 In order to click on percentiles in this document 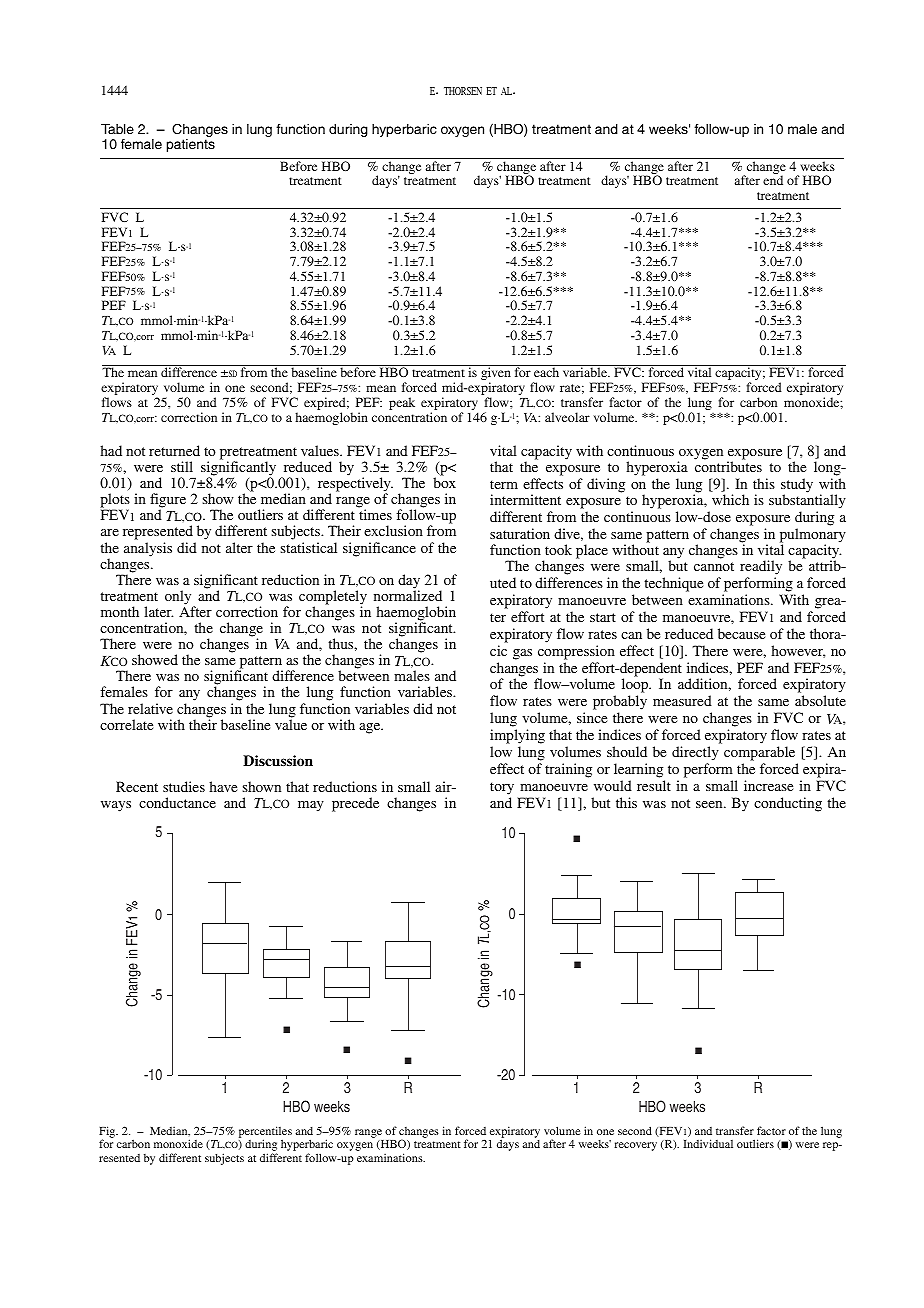, I will do `click(265, 1133)`.
